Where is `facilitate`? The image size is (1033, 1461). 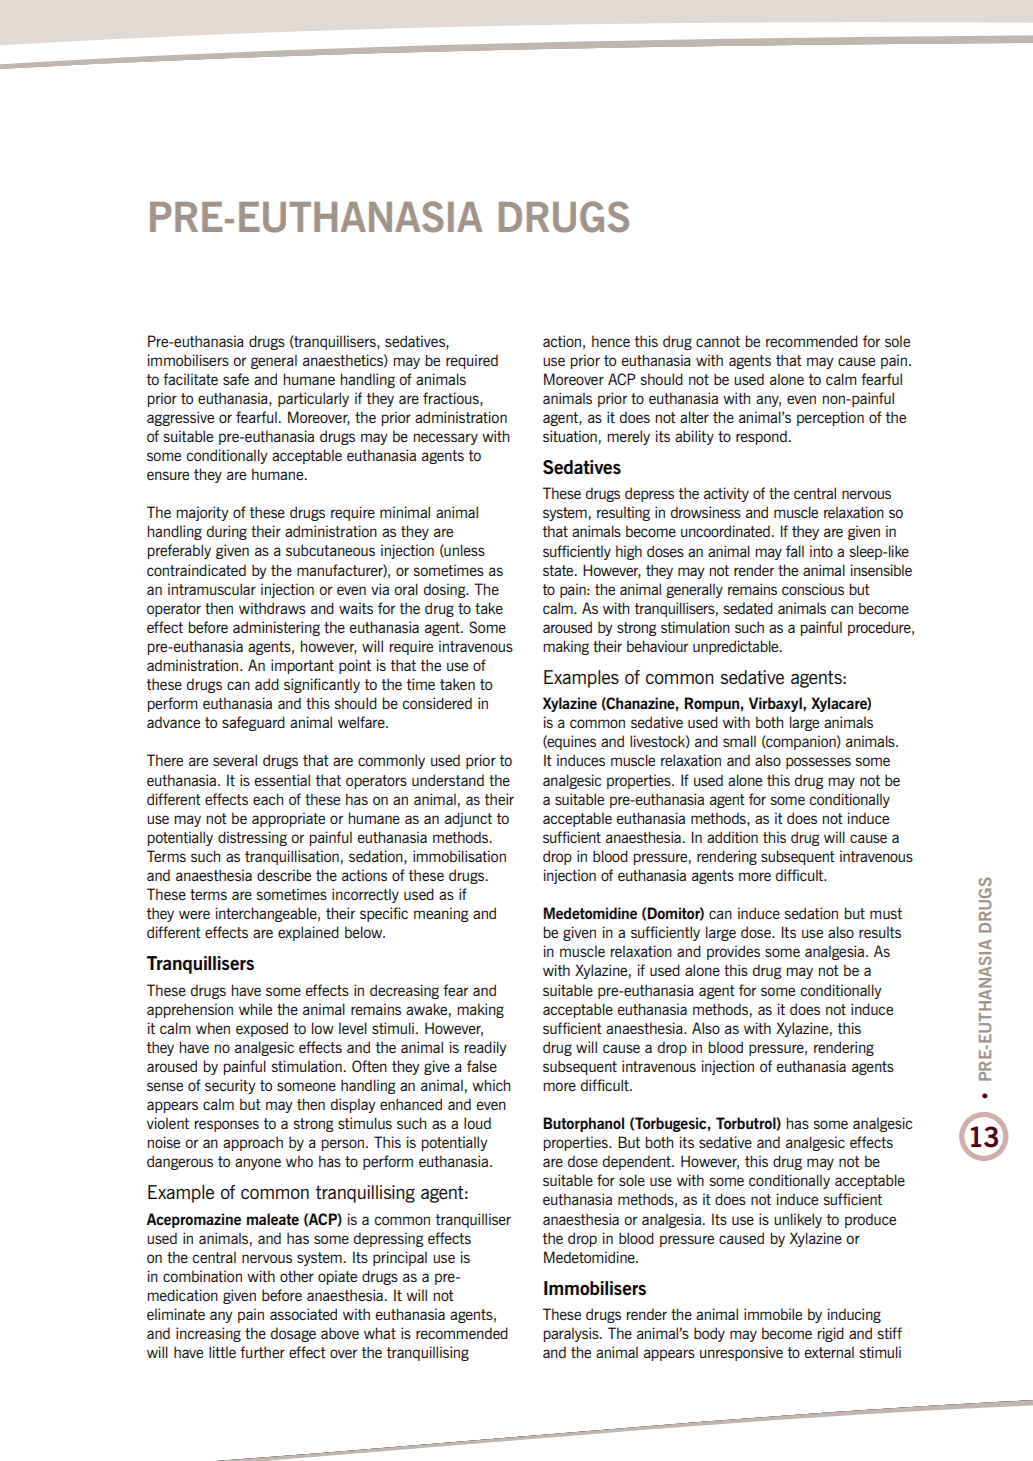 facilitate is located at coordinates (190, 379).
